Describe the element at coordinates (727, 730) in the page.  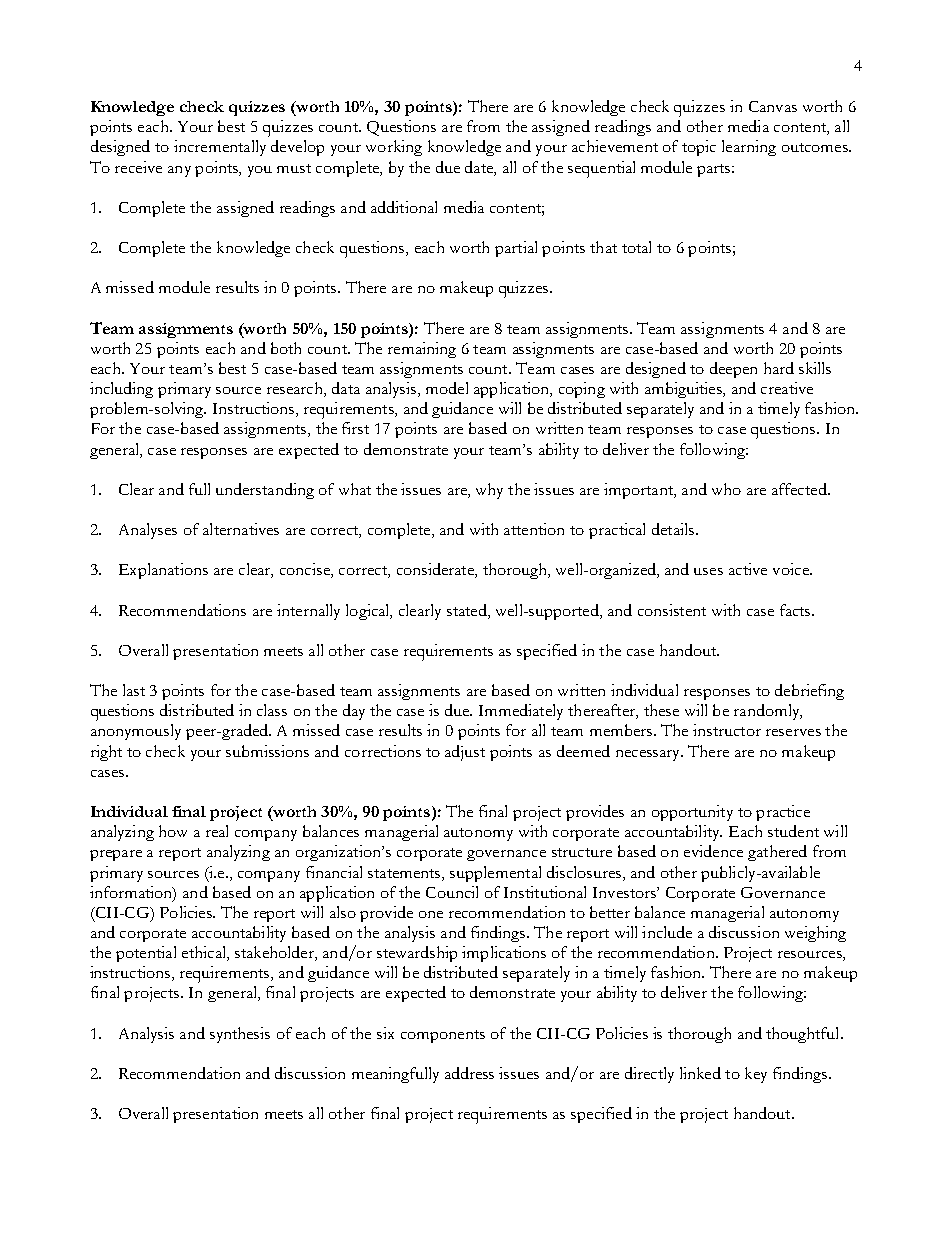
I see `instructor` at that location.
